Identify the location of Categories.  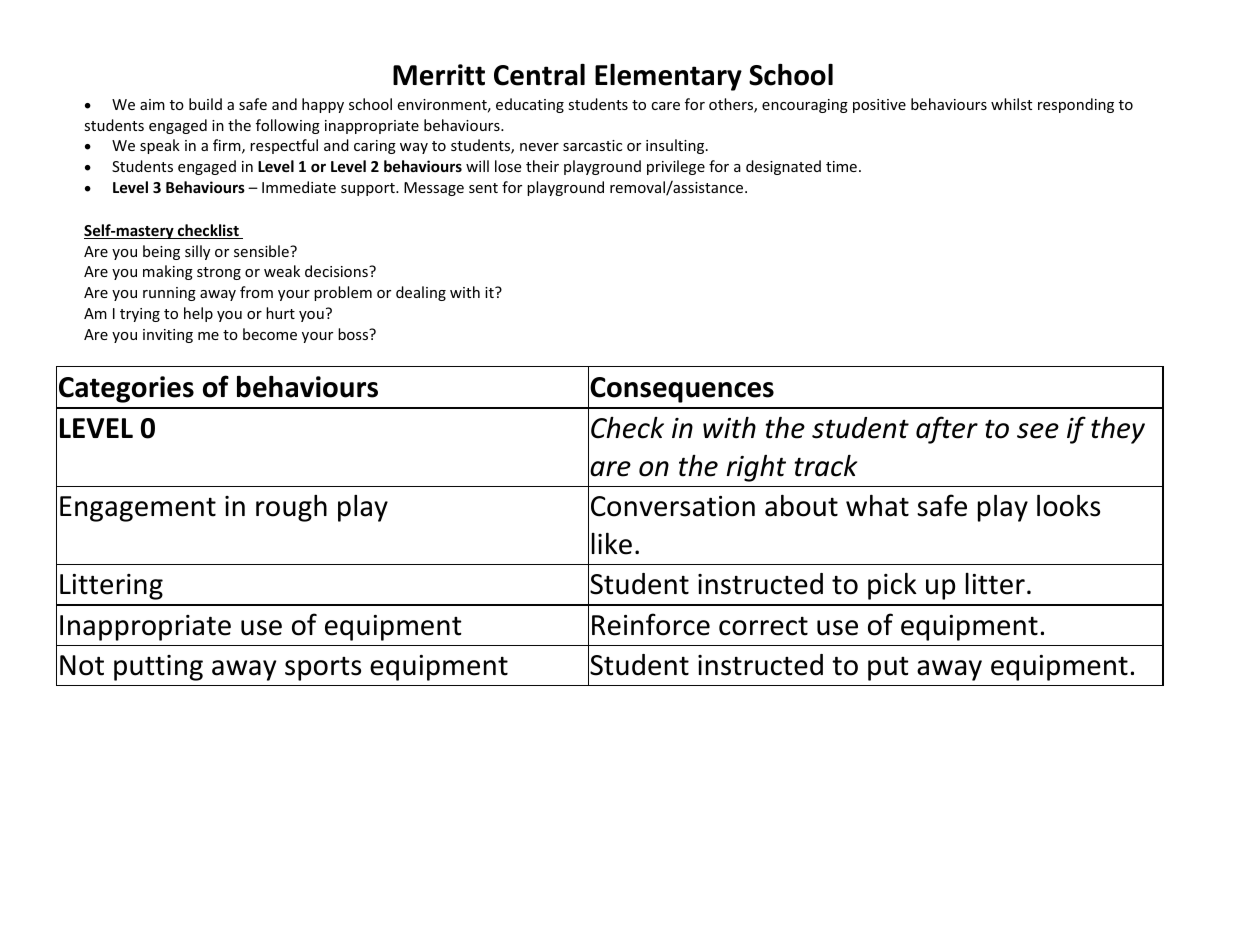
(126, 389).
